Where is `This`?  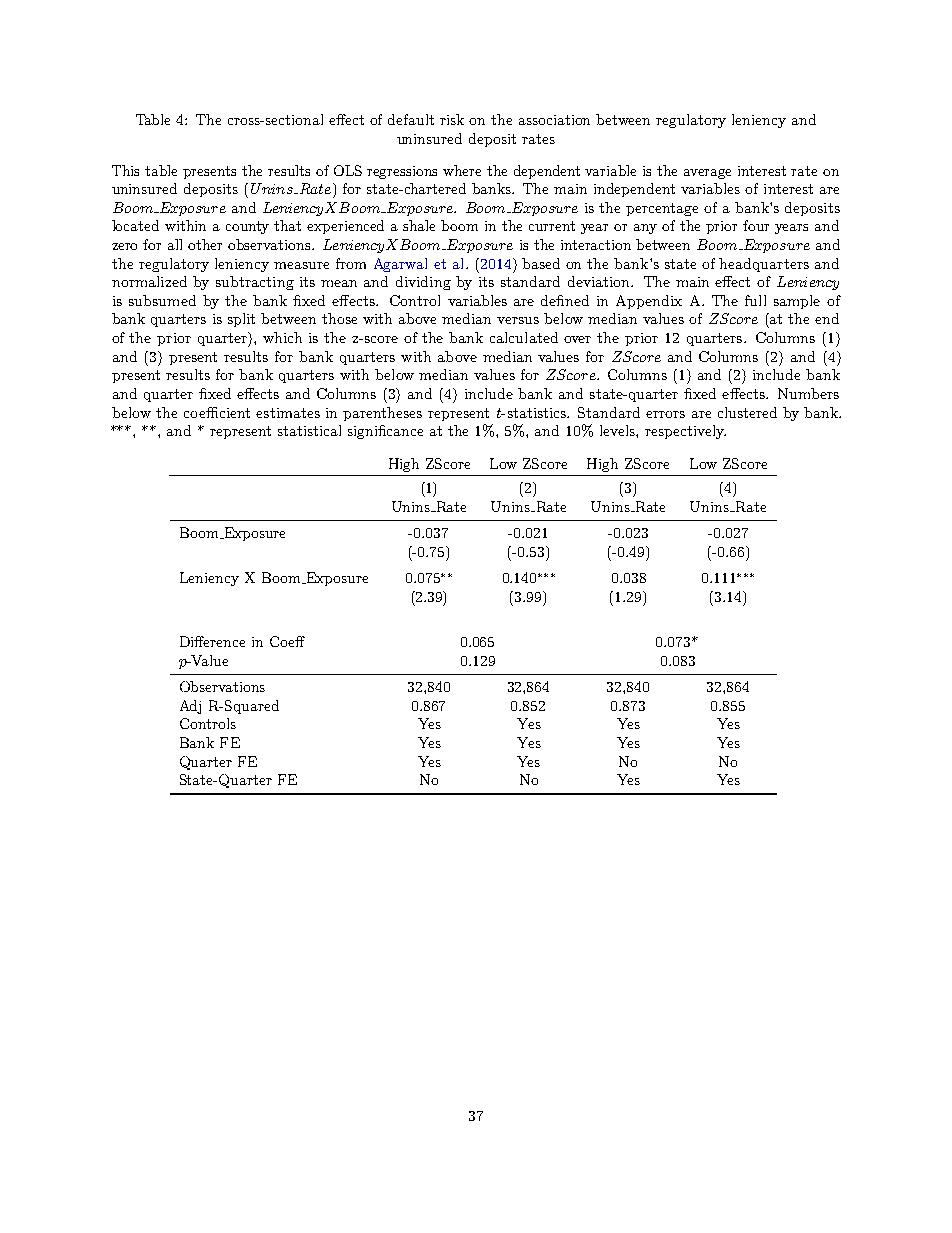 This is located at coordinates (125, 170).
